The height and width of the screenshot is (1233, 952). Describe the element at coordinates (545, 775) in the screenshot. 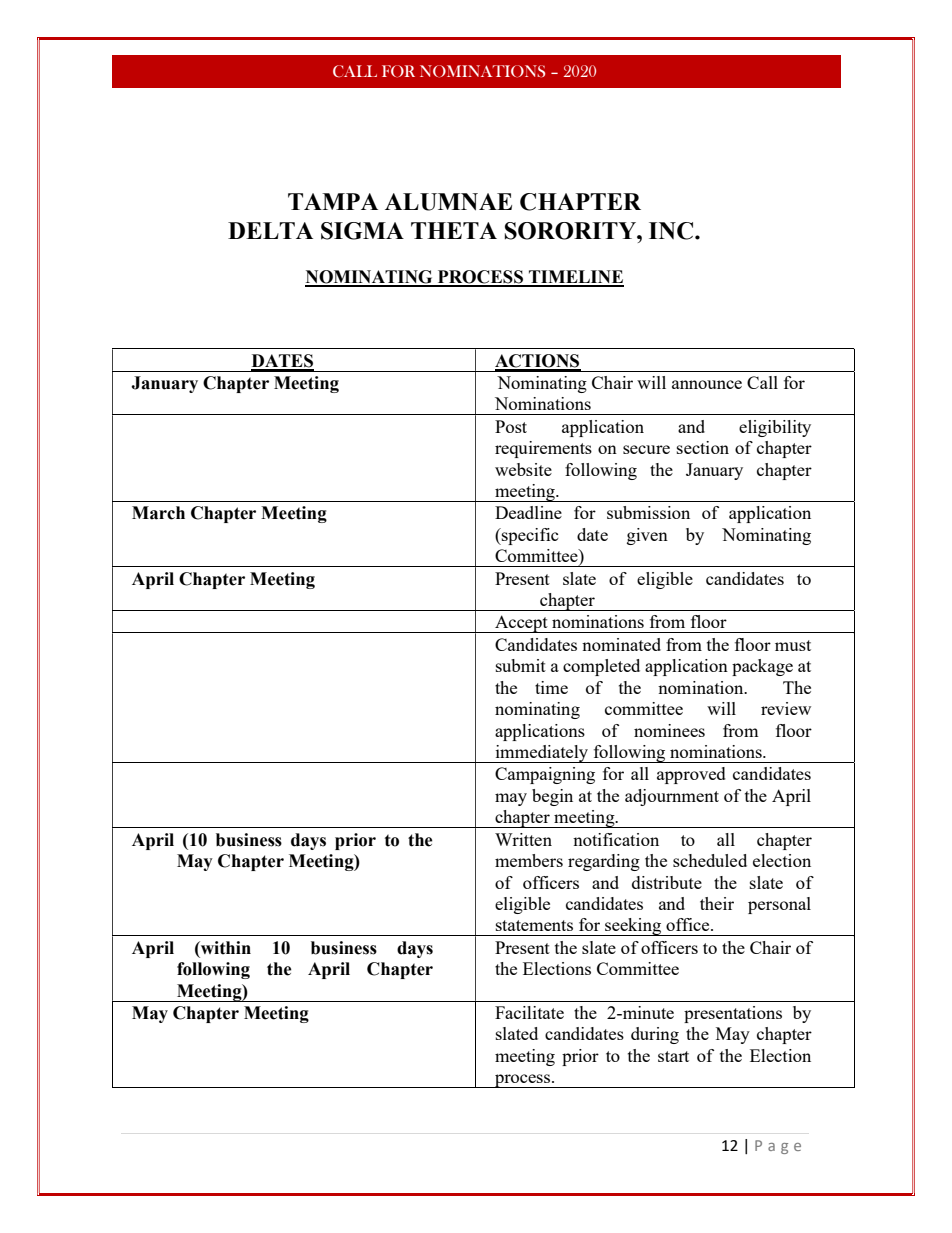

I see `Campaigning` at that location.
